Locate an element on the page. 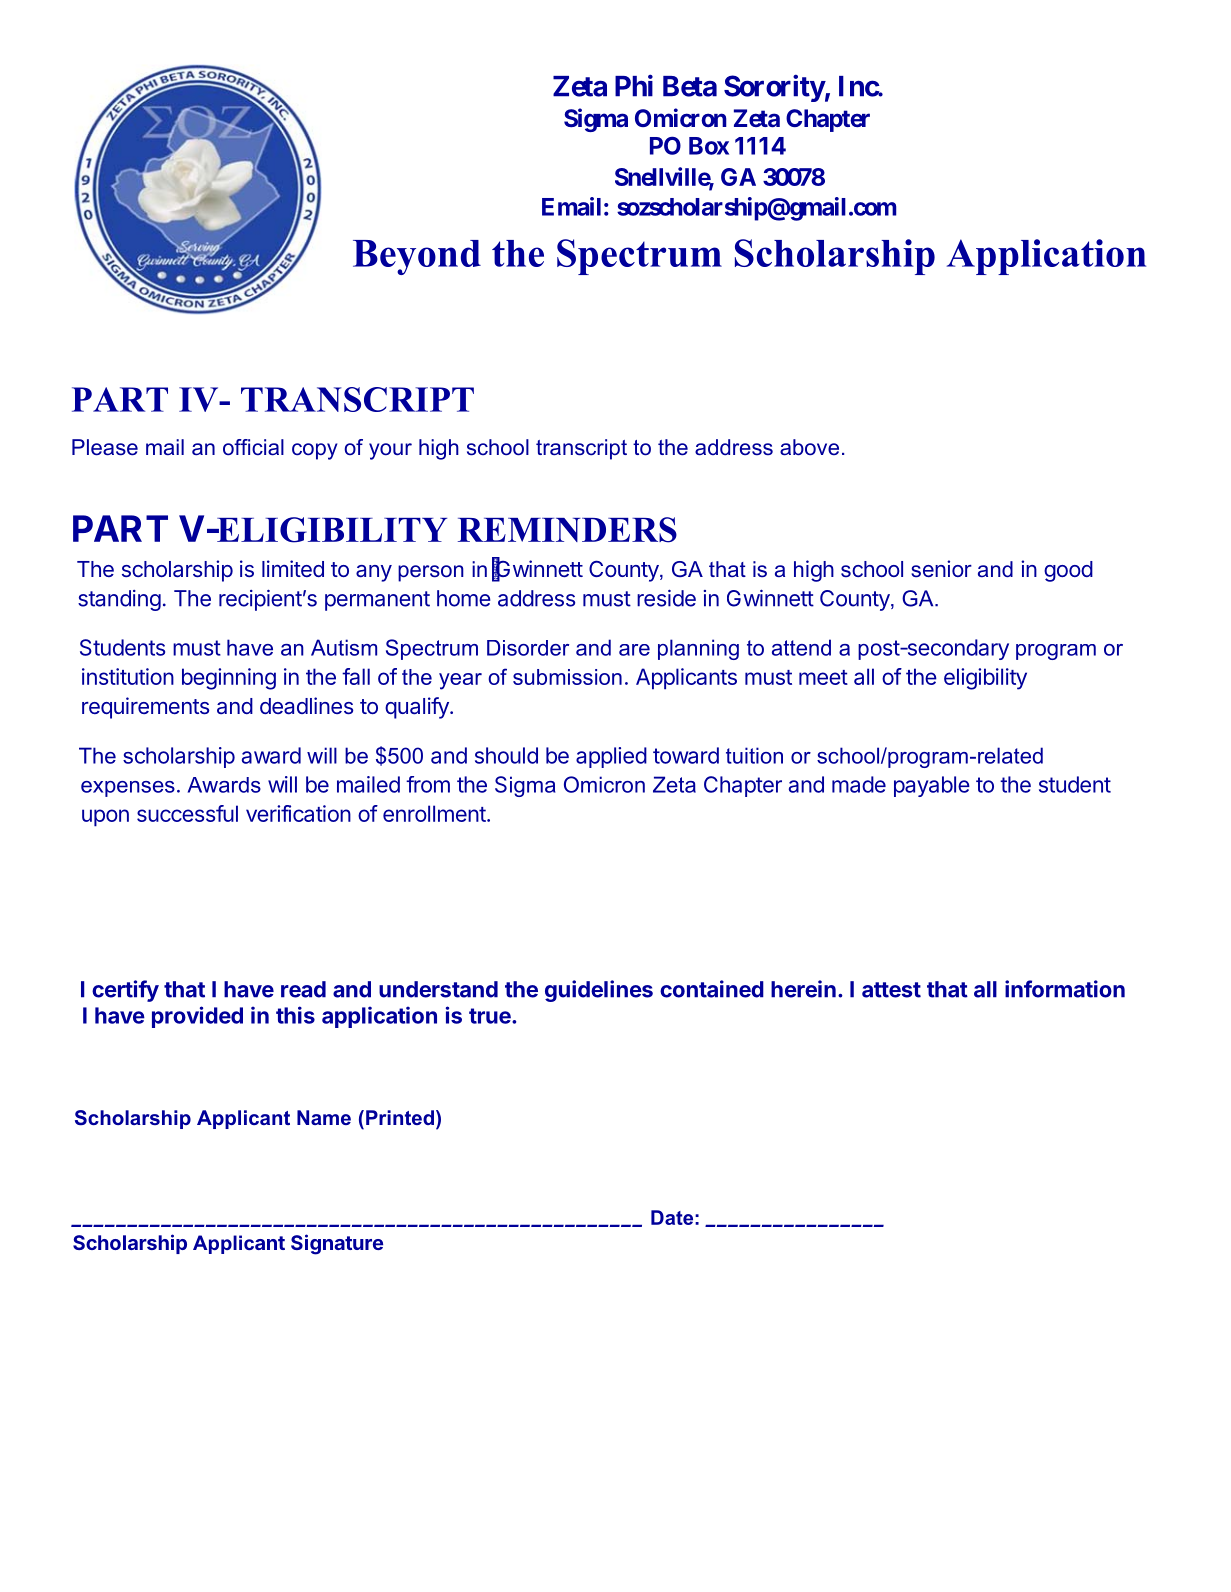 The height and width of the page is (1592, 1231). Beyond is located at coordinates (417, 257).
